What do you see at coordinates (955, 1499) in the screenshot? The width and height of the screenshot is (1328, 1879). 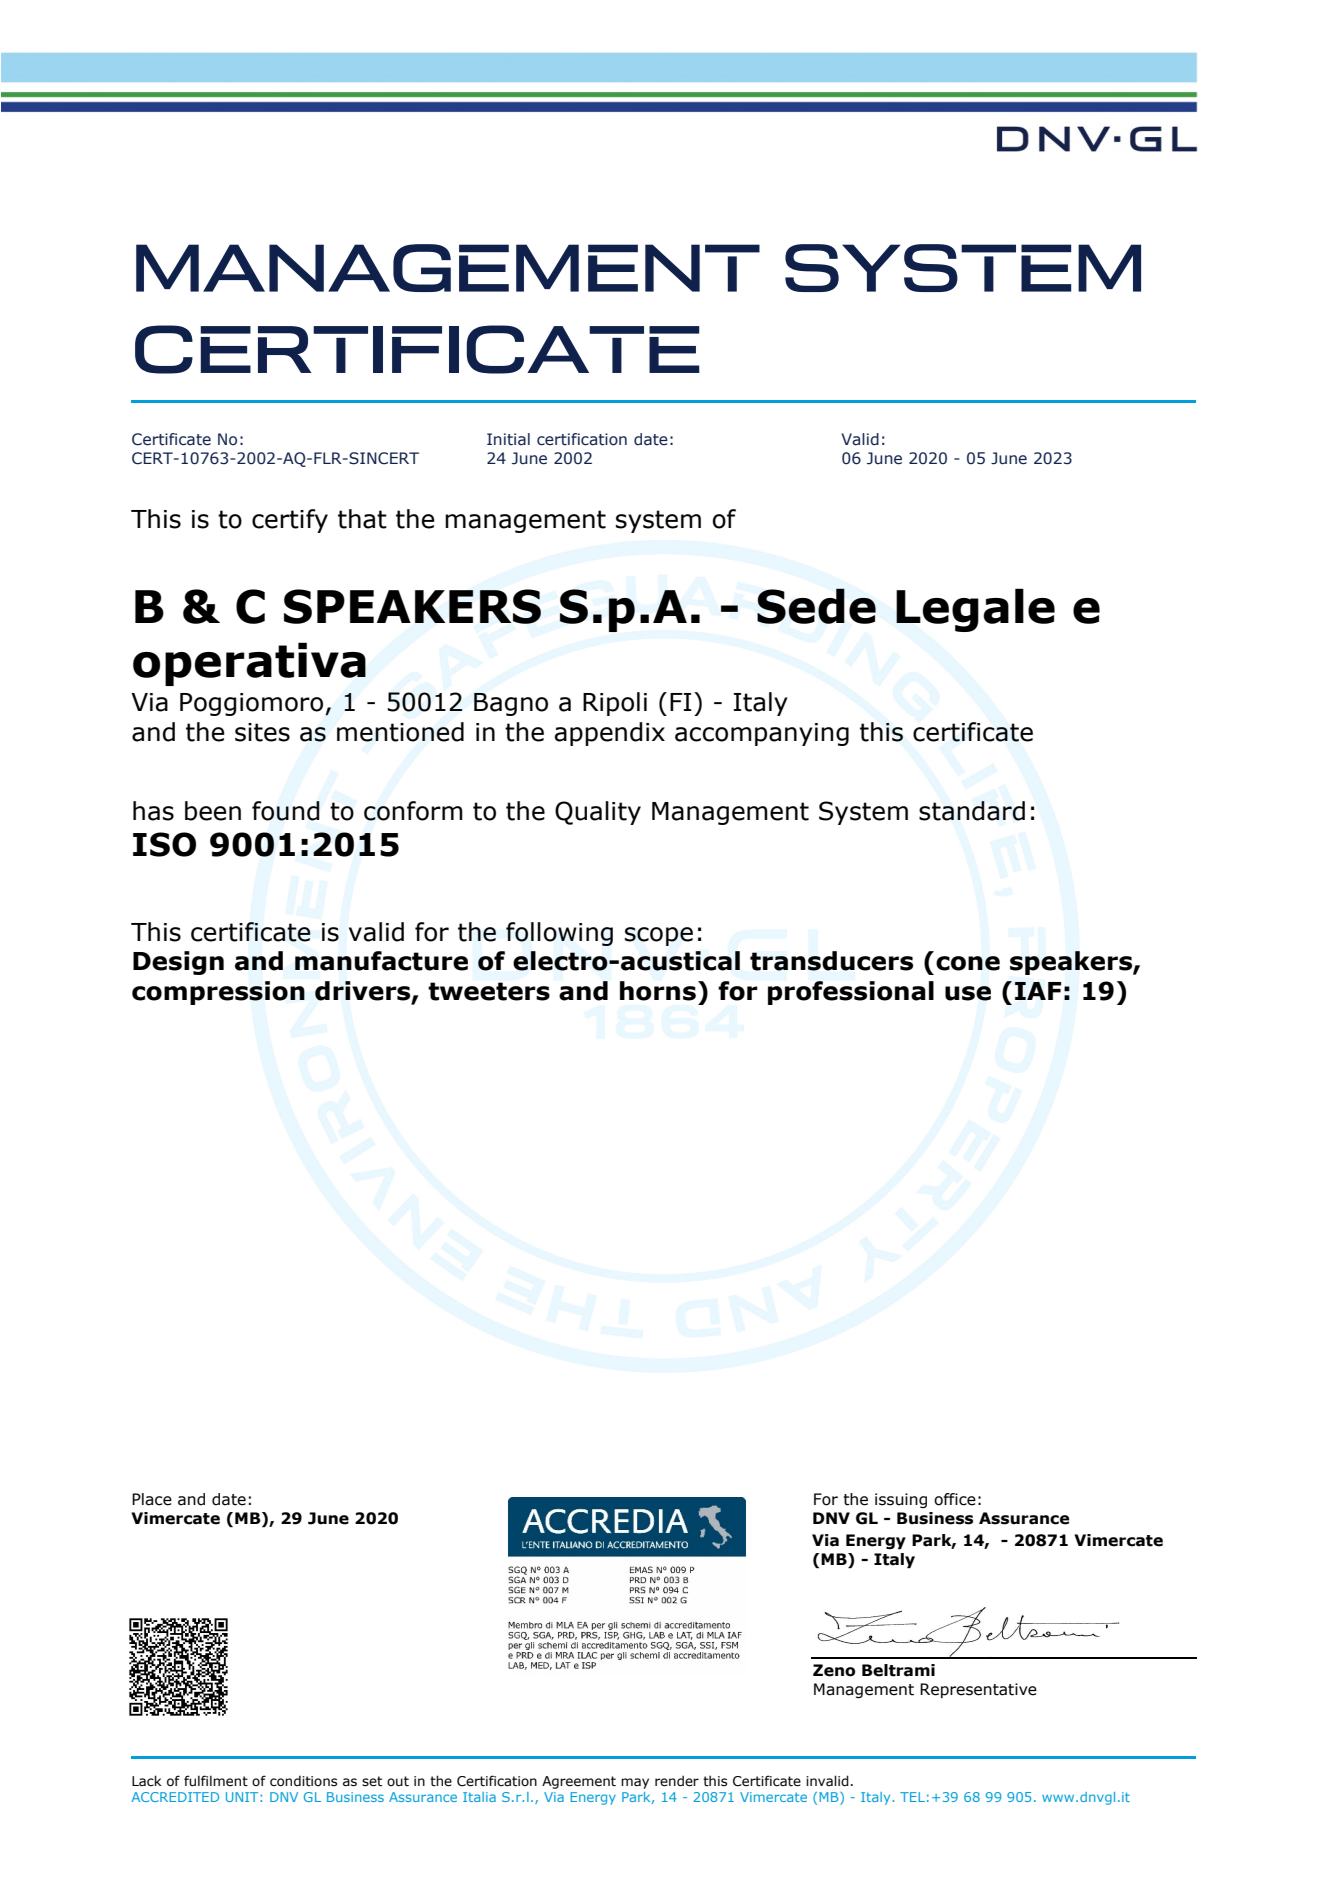 I see `office` at bounding box center [955, 1499].
